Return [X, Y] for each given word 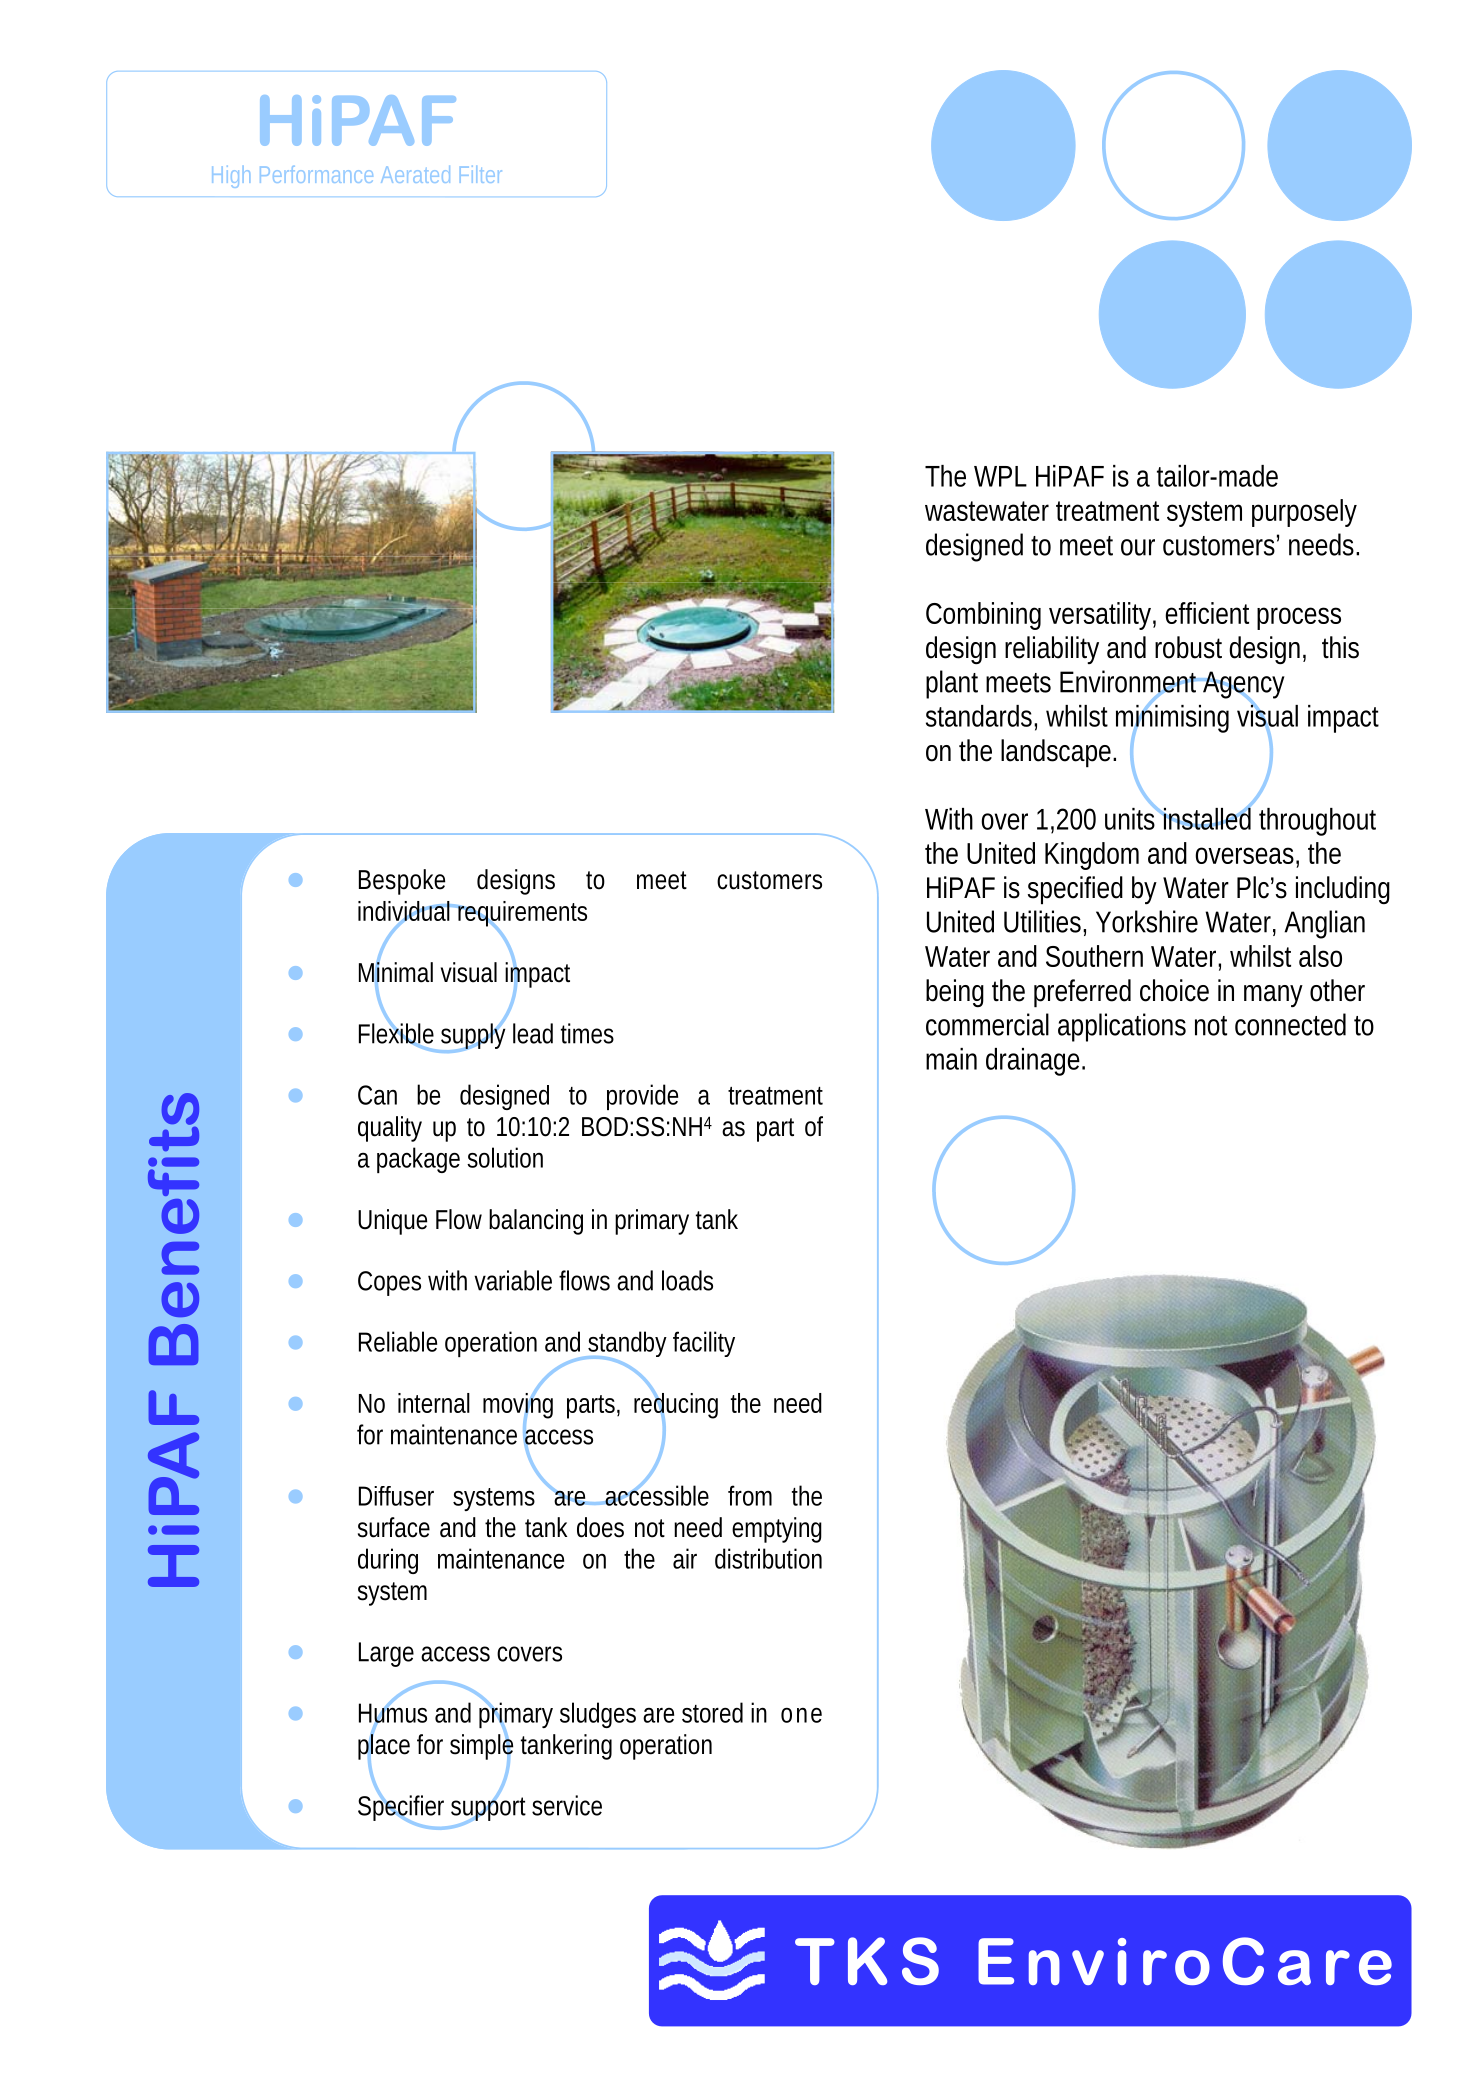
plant [952, 684]
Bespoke [402, 882]
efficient [1207, 613]
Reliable [398, 1341]
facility [704, 1344]
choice [1174, 990]
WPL [1000, 476]
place [384, 1747]
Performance [316, 174]
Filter [481, 174]
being [955, 993]
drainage [1035, 1062]
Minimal [396, 972]
